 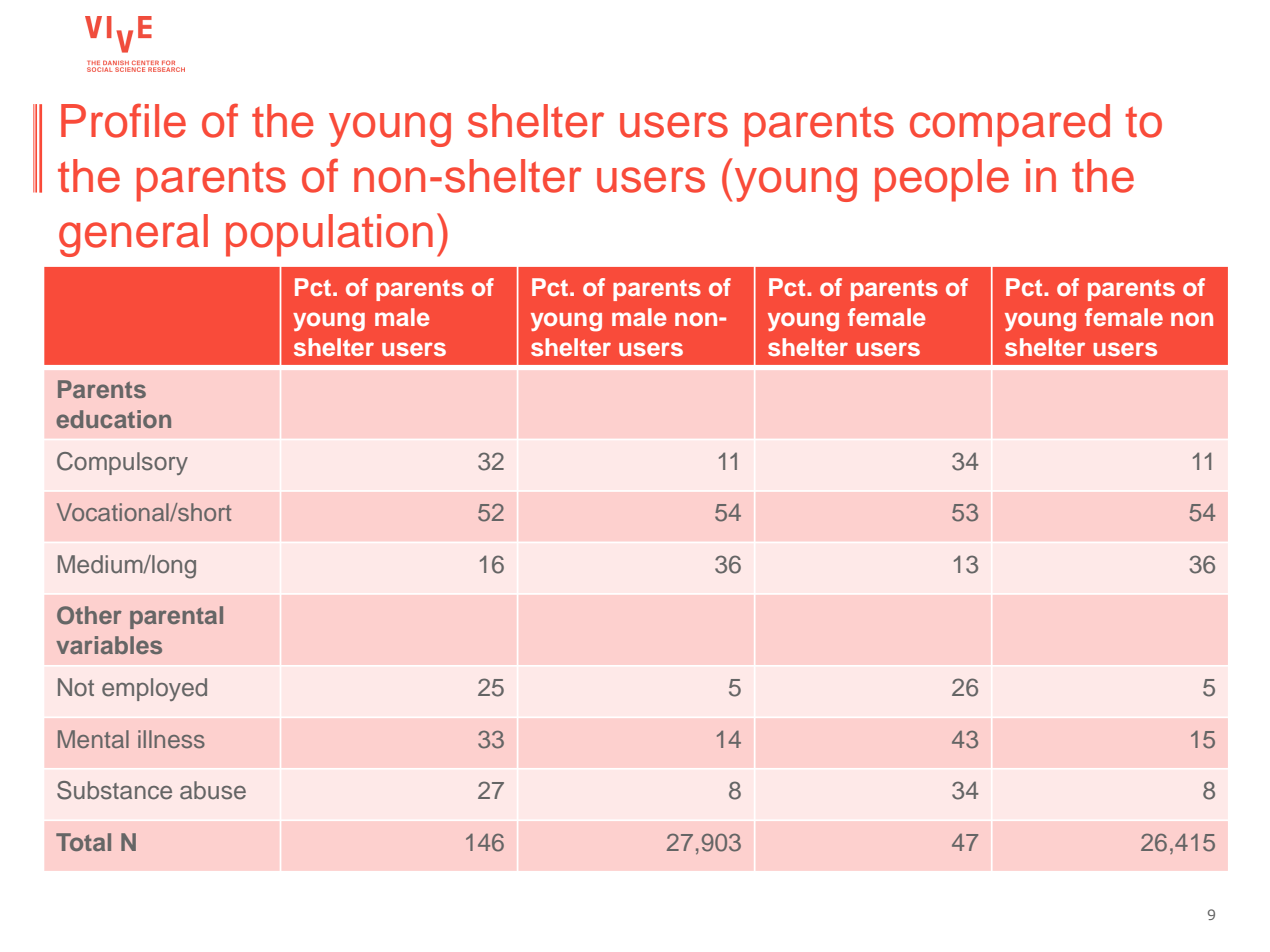 I want to click on population, so click(x=329, y=235).
